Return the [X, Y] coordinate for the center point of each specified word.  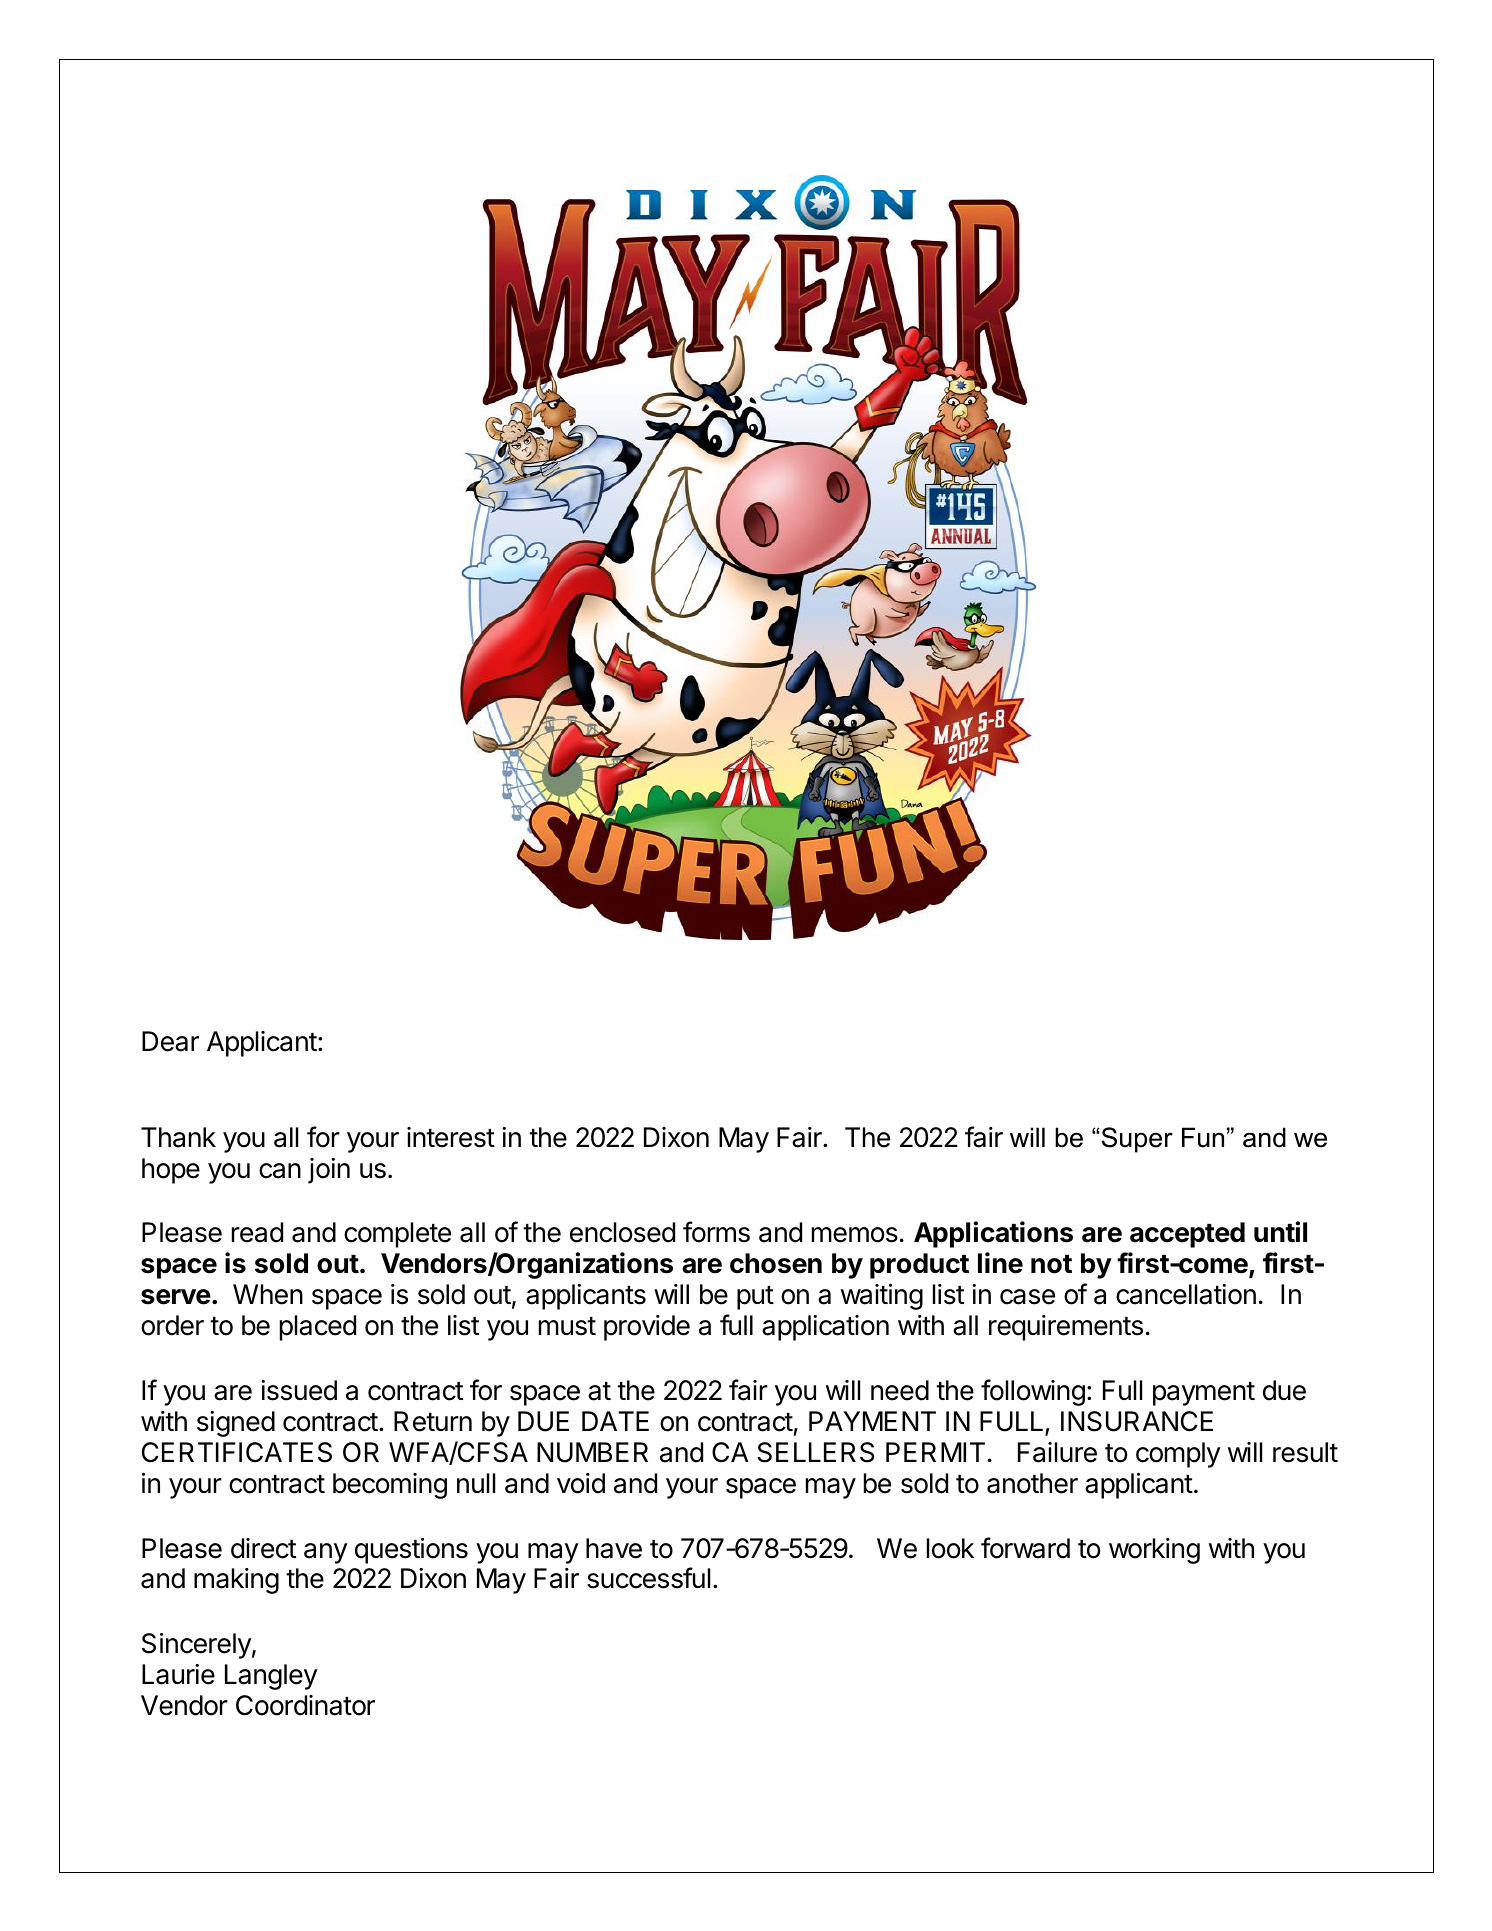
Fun [1203, 1137]
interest [451, 1137]
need [900, 1390]
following [1033, 1392]
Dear [170, 1041]
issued [299, 1390]
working [1154, 1551]
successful [648, 1578]
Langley [271, 1677]
